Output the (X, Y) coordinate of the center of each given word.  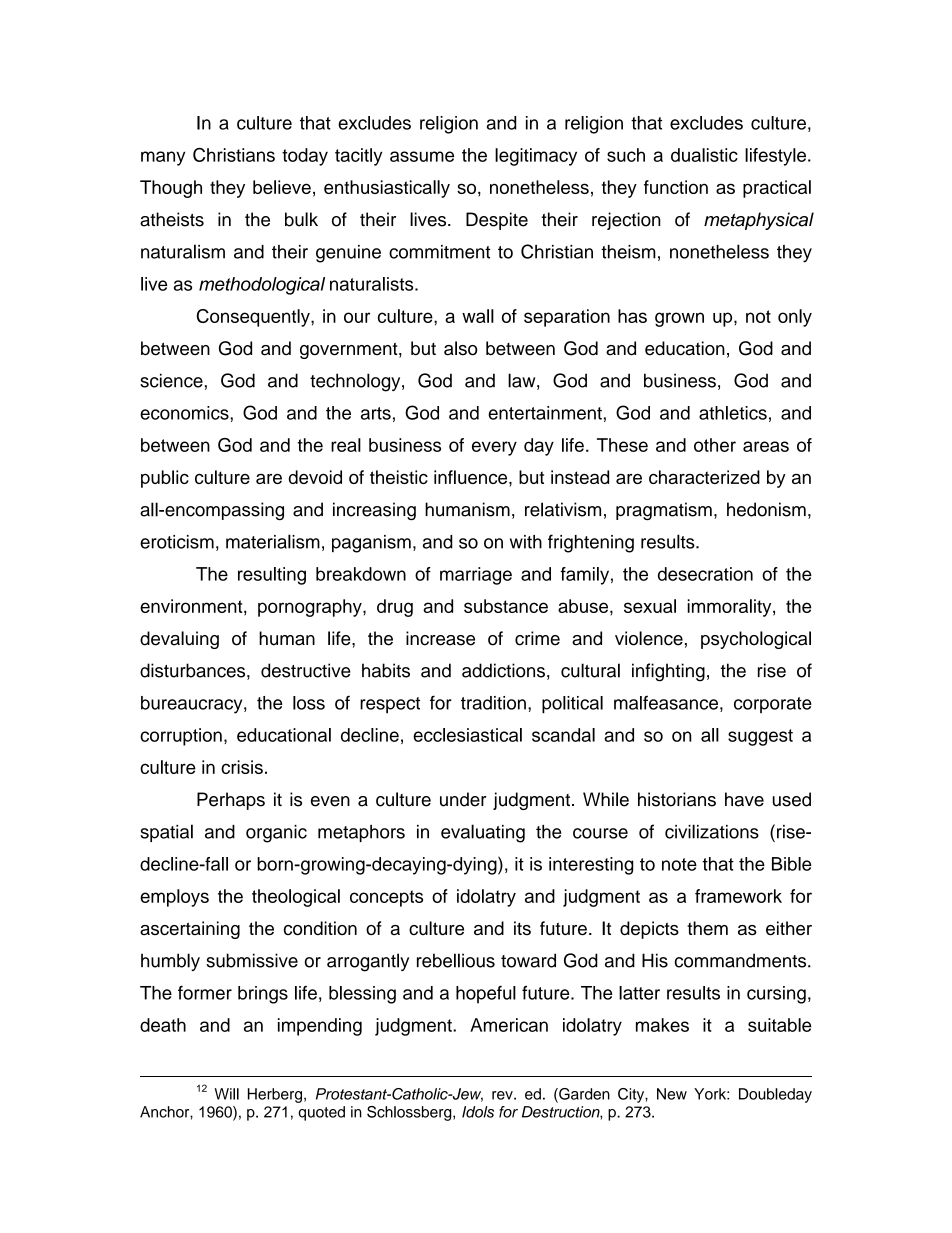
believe (282, 187)
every (494, 448)
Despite (497, 221)
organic (276, 834)
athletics (733, 413)
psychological (756, 640)
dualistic (704, 155)
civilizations (712, 831)
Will (226, 1094)
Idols (478, 1112)
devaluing (179, 640)
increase (440, 638)
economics (185, 413)
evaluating (483, 833)
